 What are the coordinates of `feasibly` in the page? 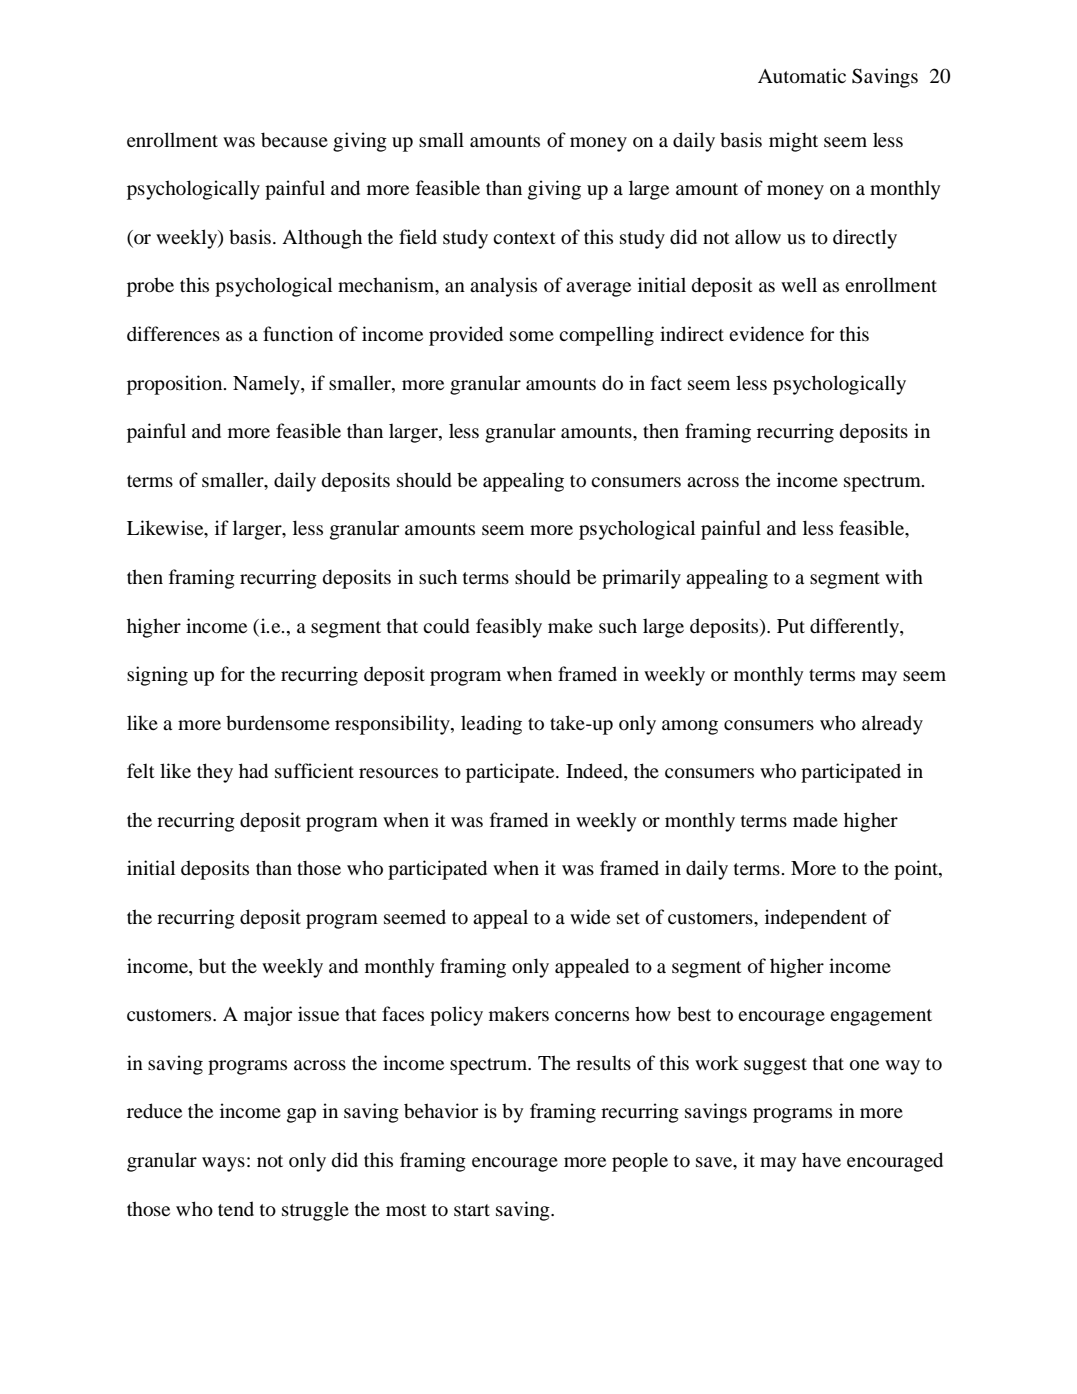 It's located at (509, 628).
